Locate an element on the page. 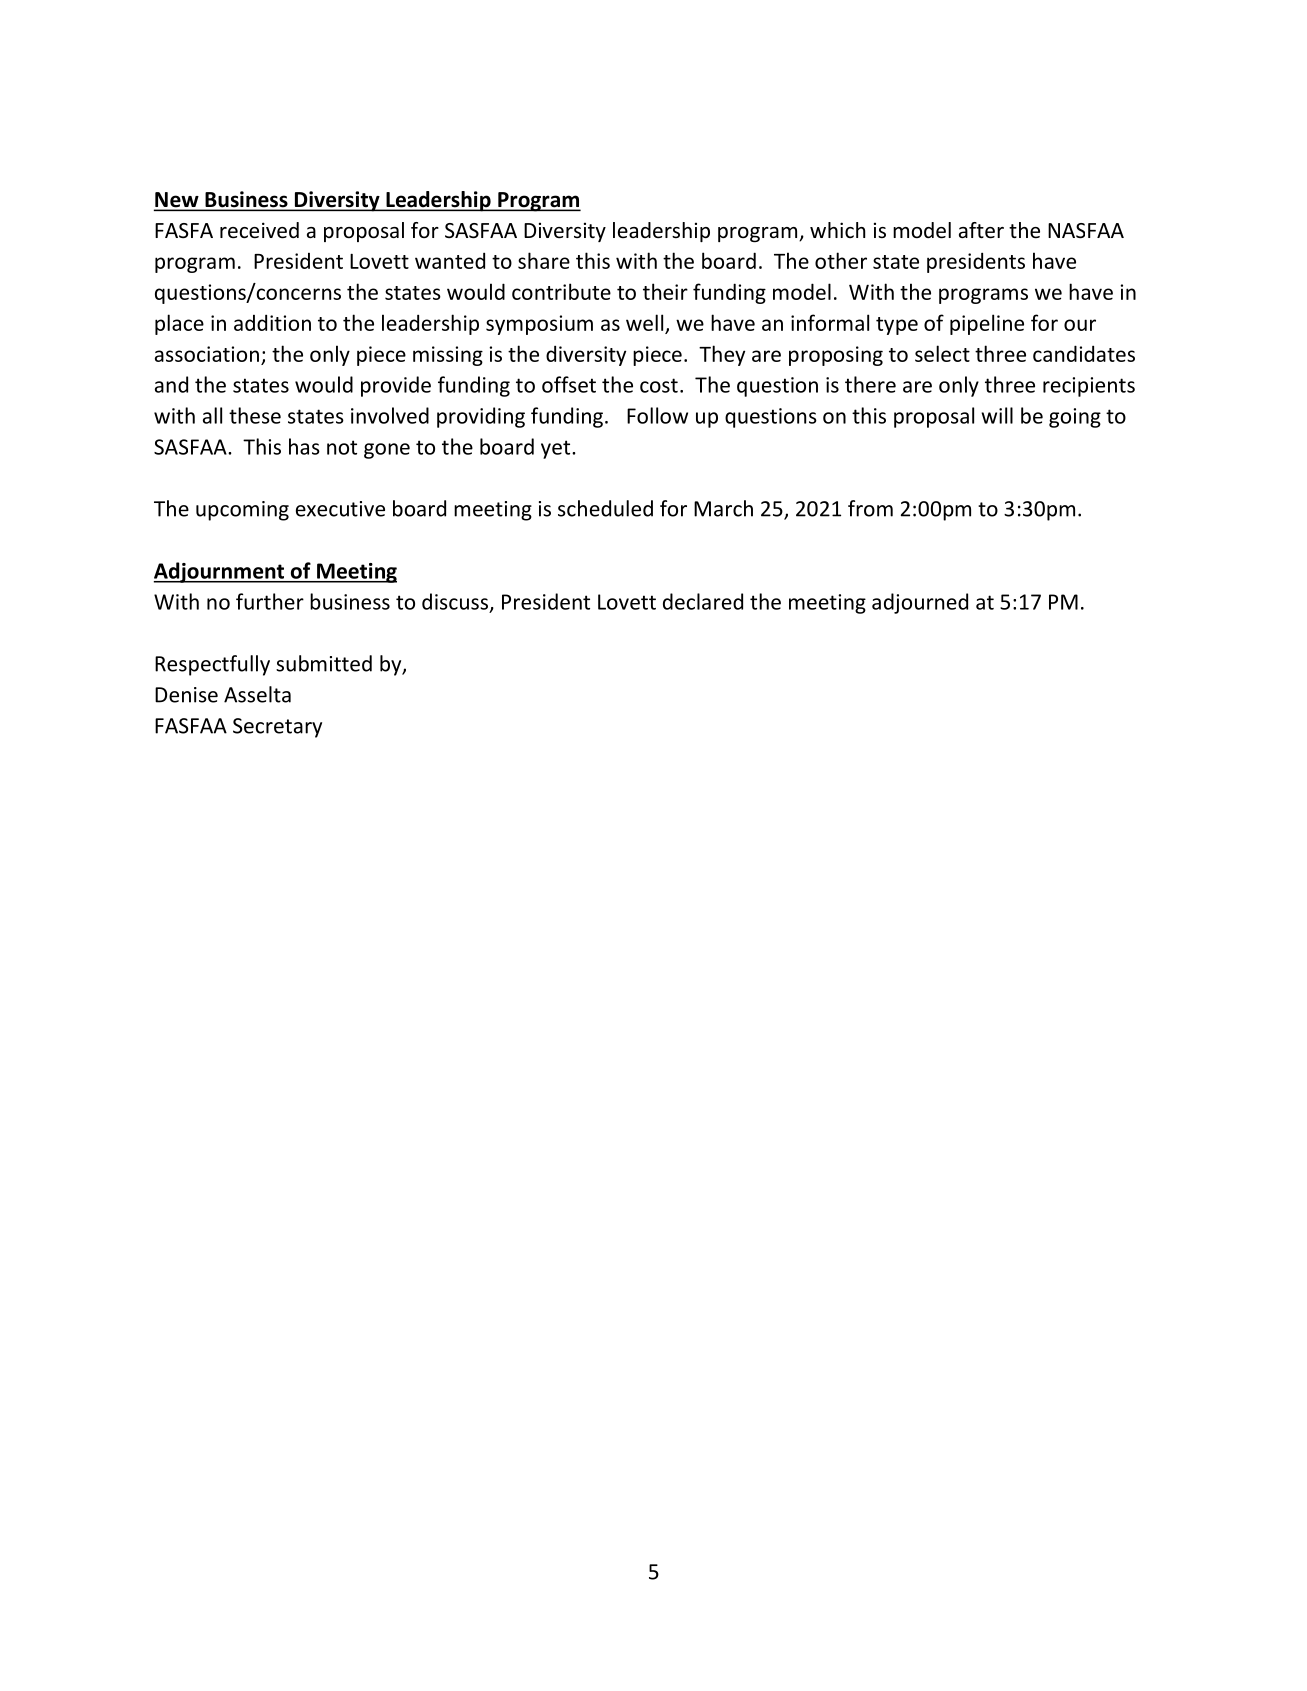 Image resolution: width=1307 pixels, height=1691 pixels. well is located at coordinates (644, 322).
